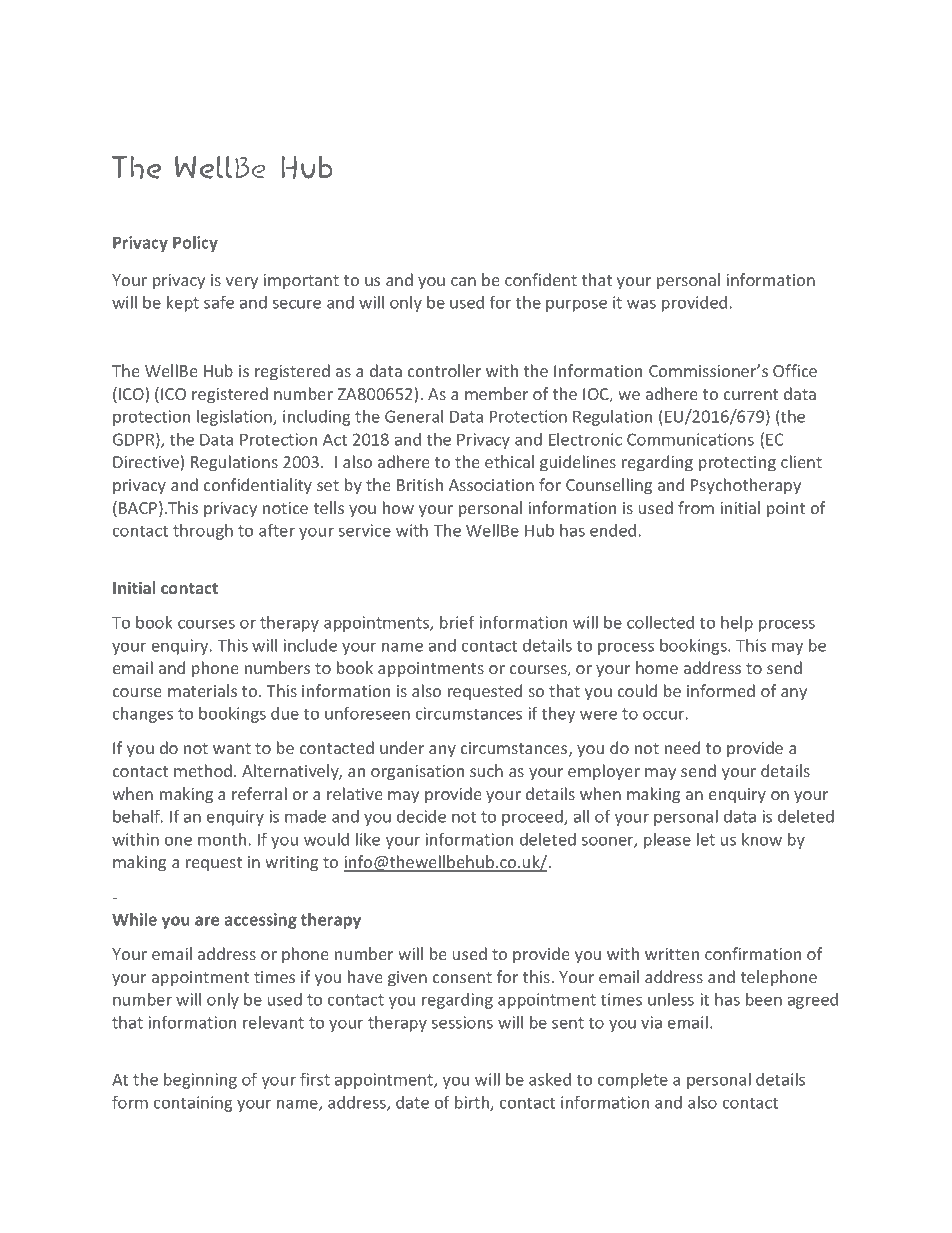 The width and height of the image is (952, 1233). Describe the element at coordinates (232, 748) in the image. I see `want` at that location.
